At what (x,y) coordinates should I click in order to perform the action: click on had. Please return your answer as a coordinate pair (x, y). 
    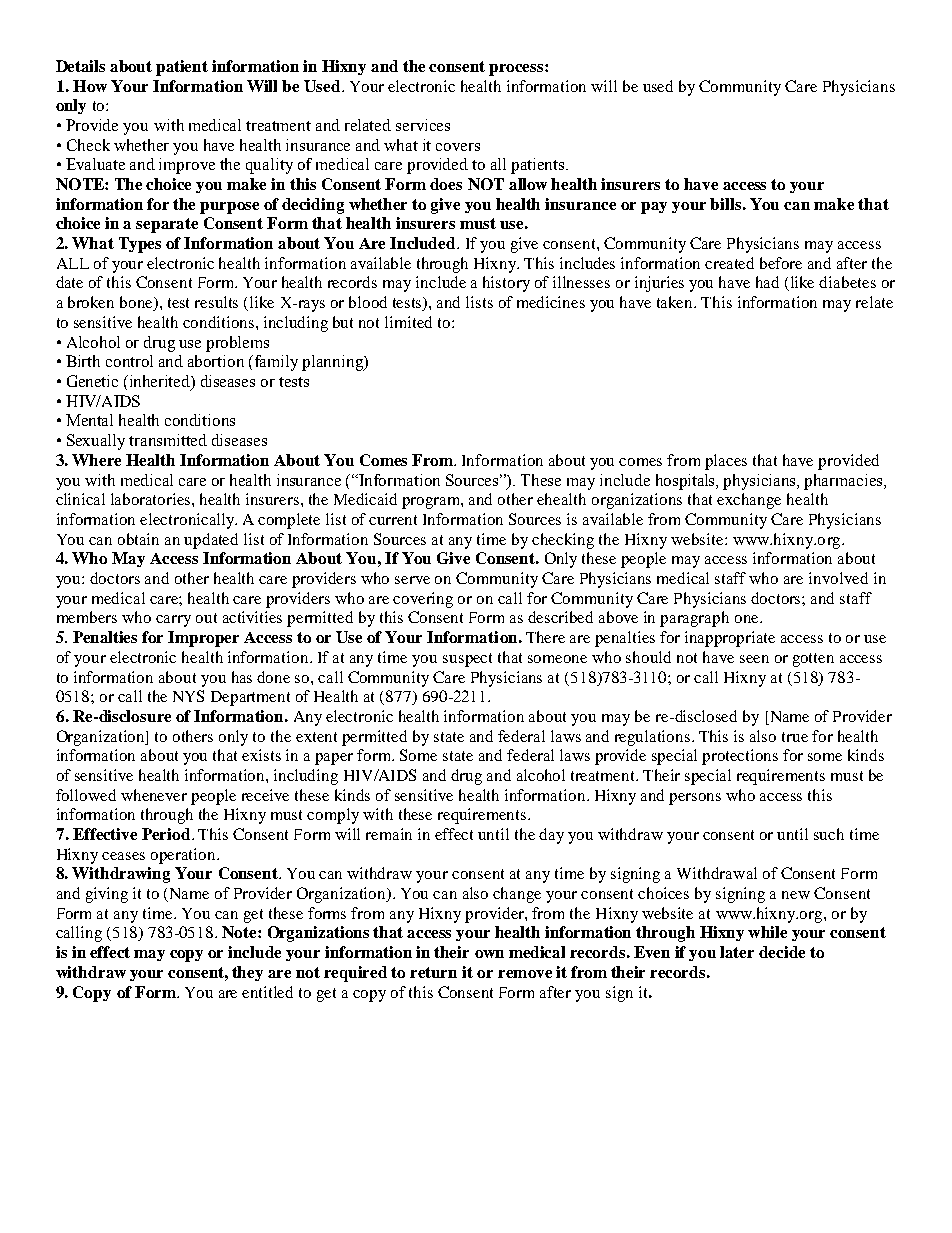
    Looking at the image, I should click on (767, 282).
